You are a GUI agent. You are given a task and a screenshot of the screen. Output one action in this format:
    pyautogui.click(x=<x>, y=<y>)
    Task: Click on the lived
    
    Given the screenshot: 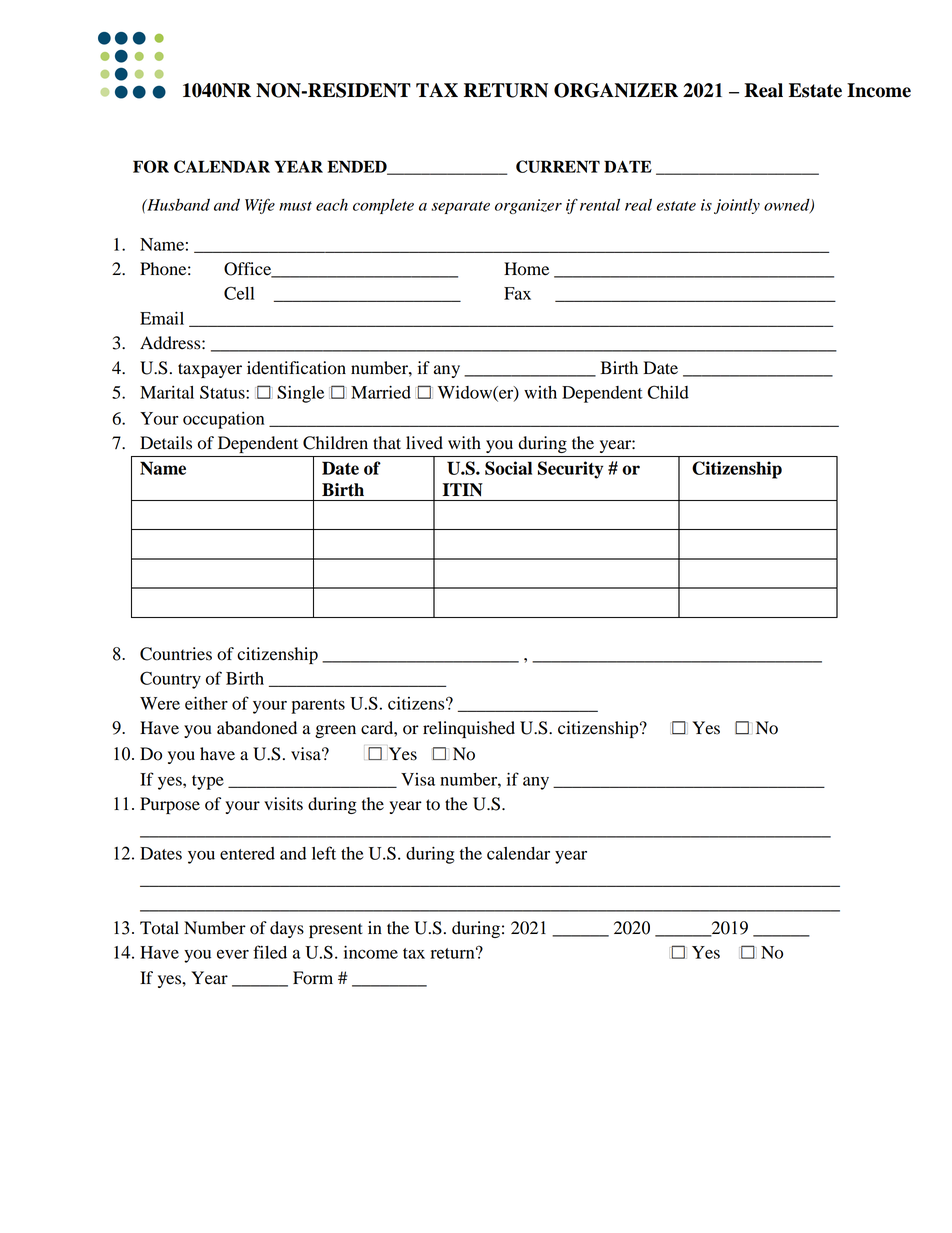 What is the action you would take?
    pyautogui.click(x=424, y=443)
